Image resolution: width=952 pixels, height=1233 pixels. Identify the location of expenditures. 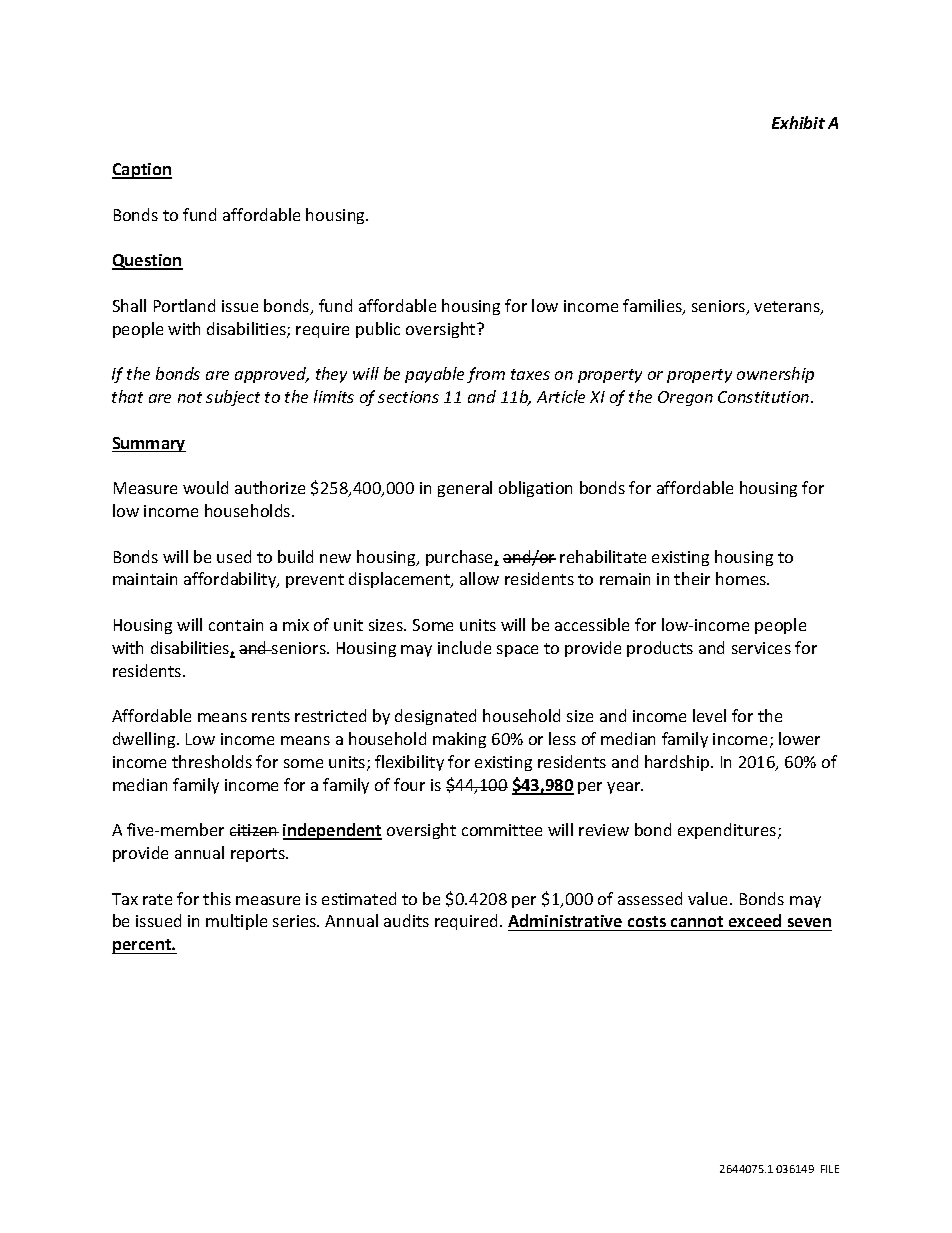
(728, 831).
